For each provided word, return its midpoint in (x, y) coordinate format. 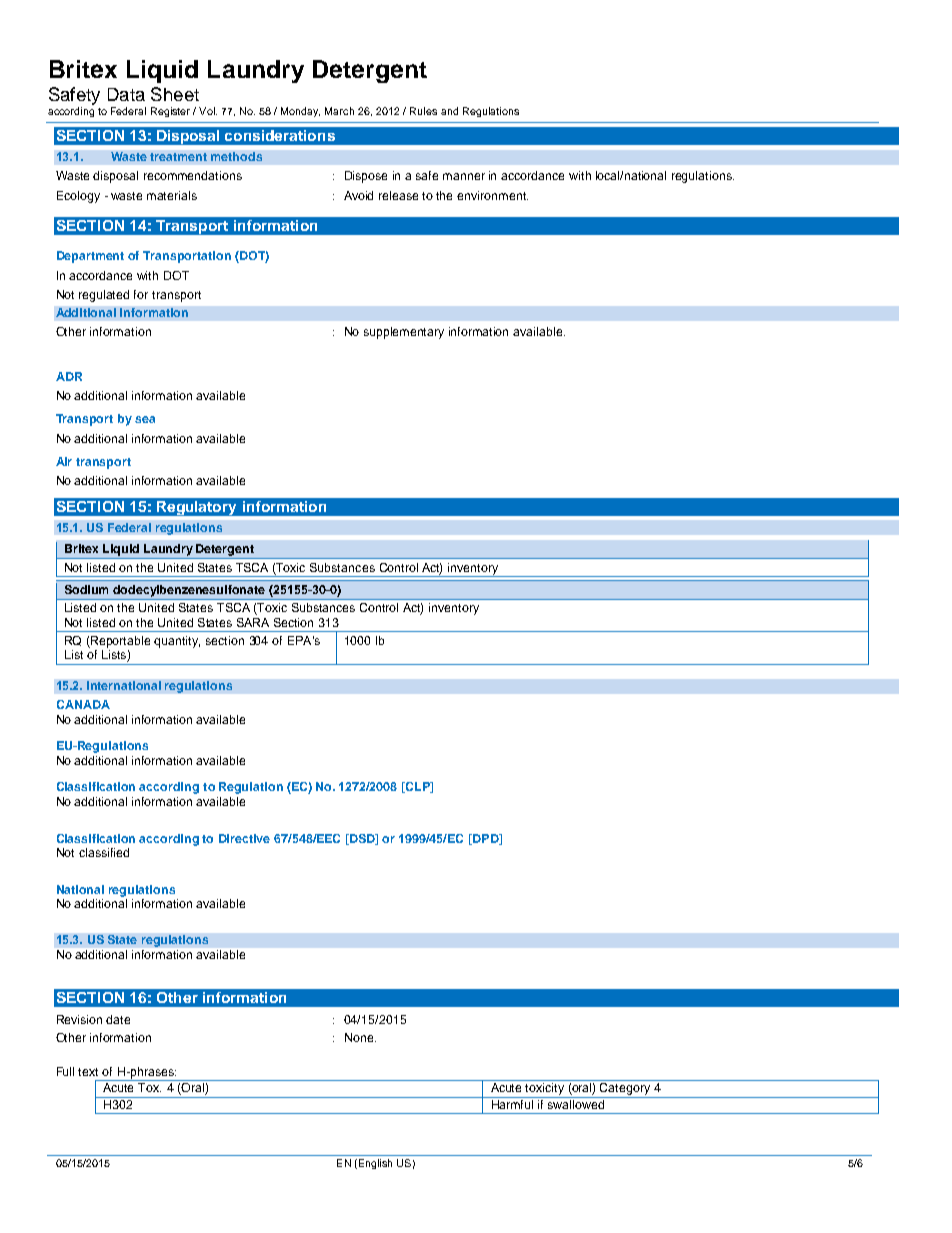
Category (625, 1090)
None (360, 1037)
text (88, 1072)
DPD (486, 839)
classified (104, 852)
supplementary (404, 333)
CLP (418, 787)
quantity (177, 642)
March (339, 111)
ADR (69, 376)
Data (126, 94)
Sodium (86, 589)
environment (492, 195)
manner (464, 176)
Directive (244, 838)
